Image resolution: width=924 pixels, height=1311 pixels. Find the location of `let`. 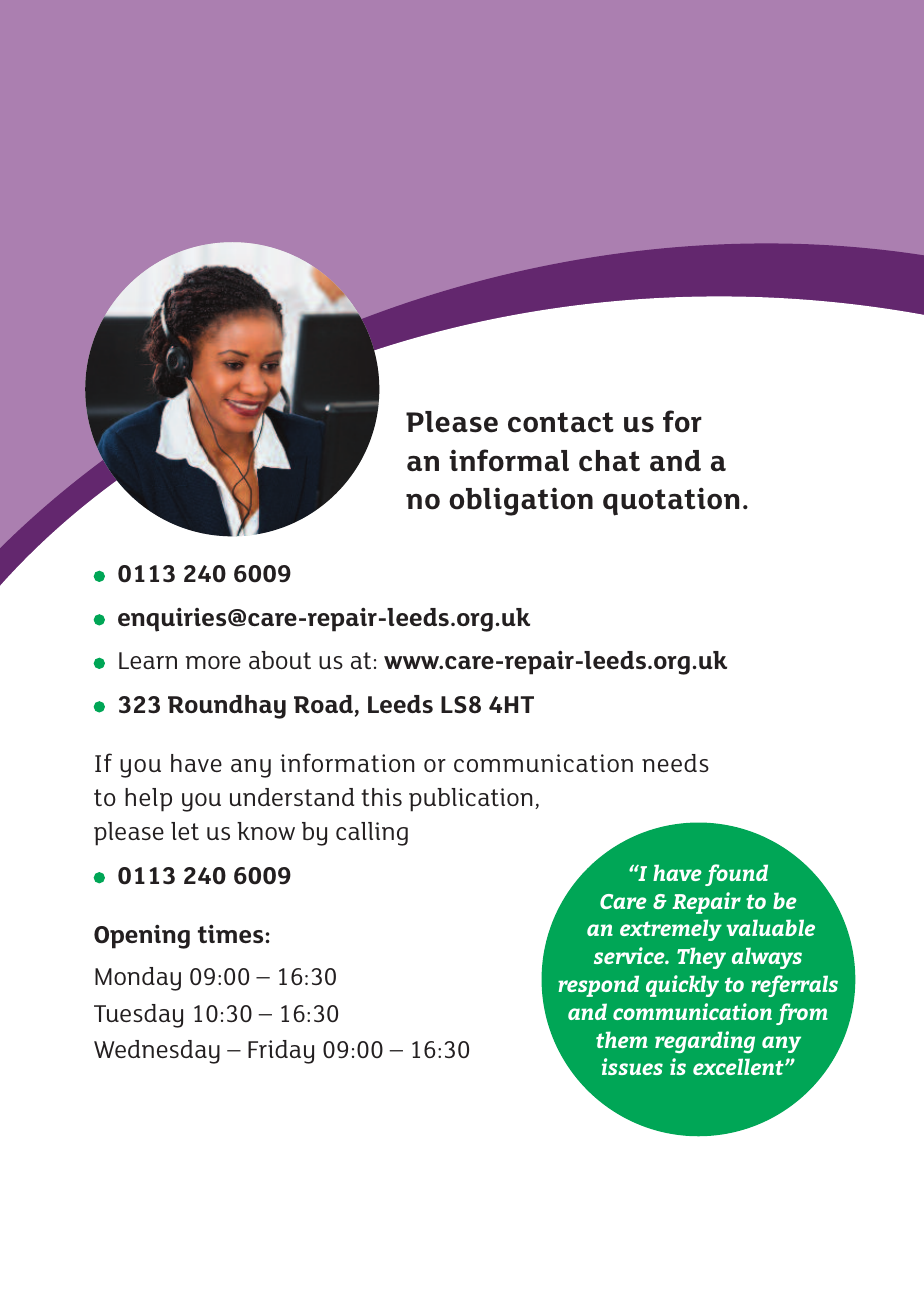

let is located at coordinates (185, 831).
